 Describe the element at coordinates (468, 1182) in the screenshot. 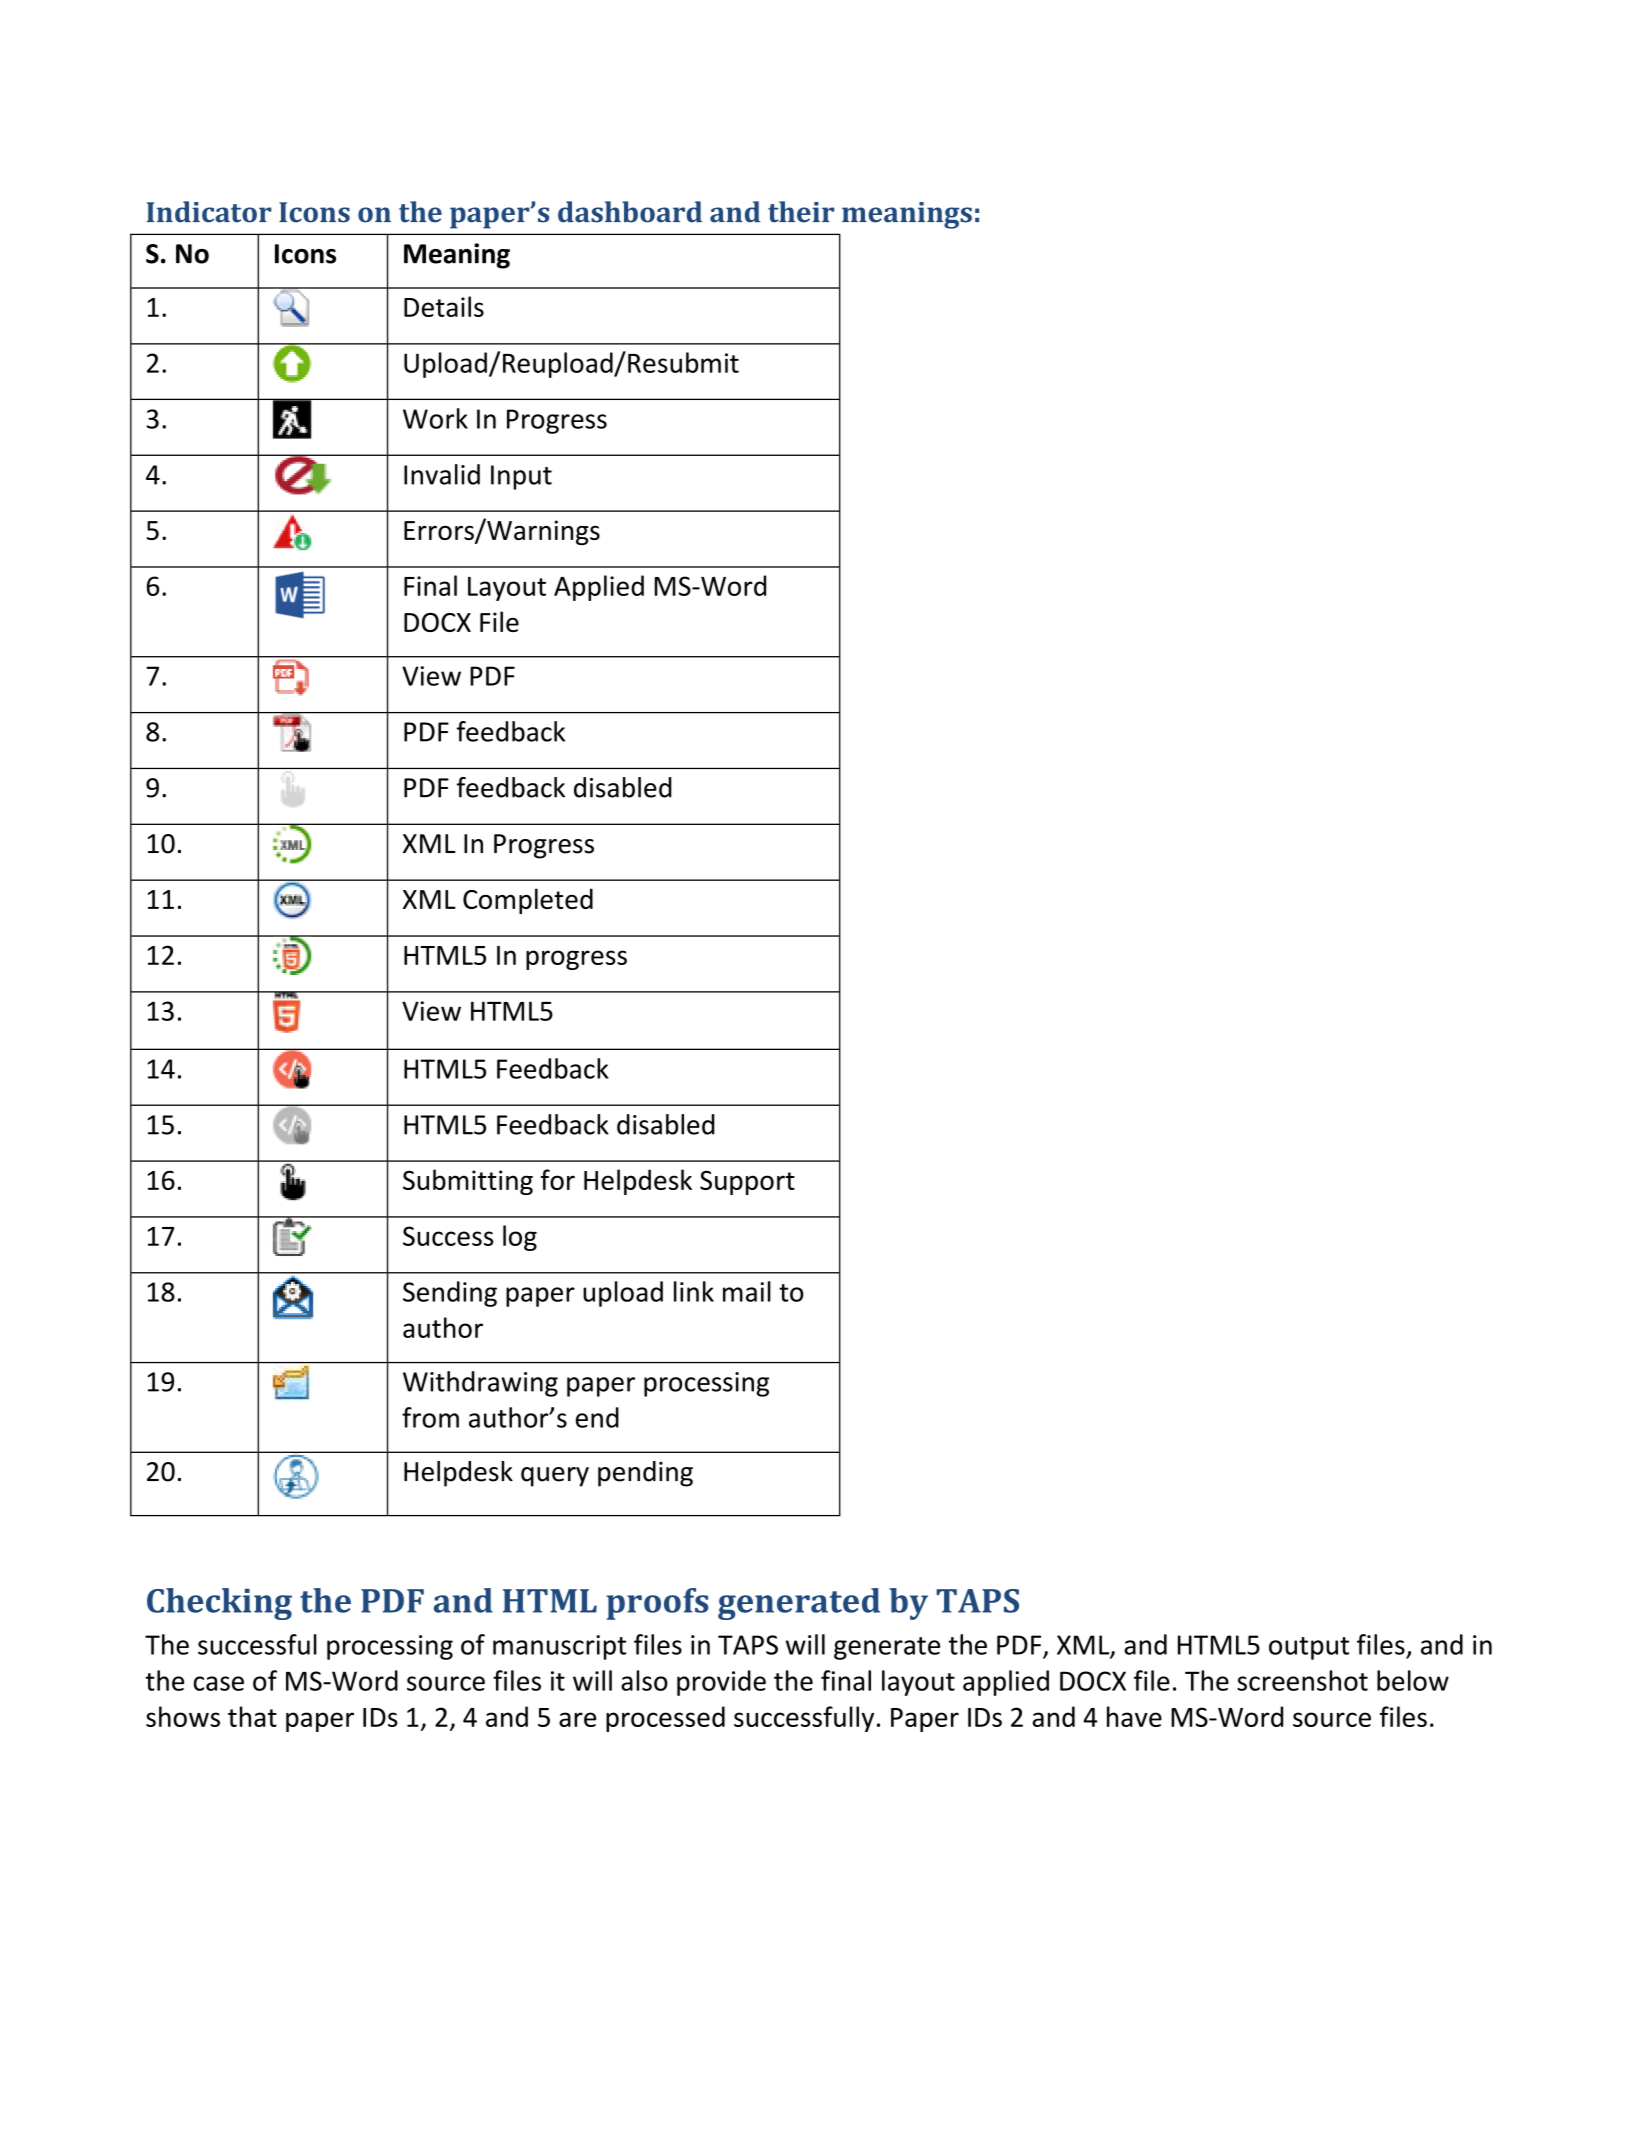

I see `Submitting` at that location.
